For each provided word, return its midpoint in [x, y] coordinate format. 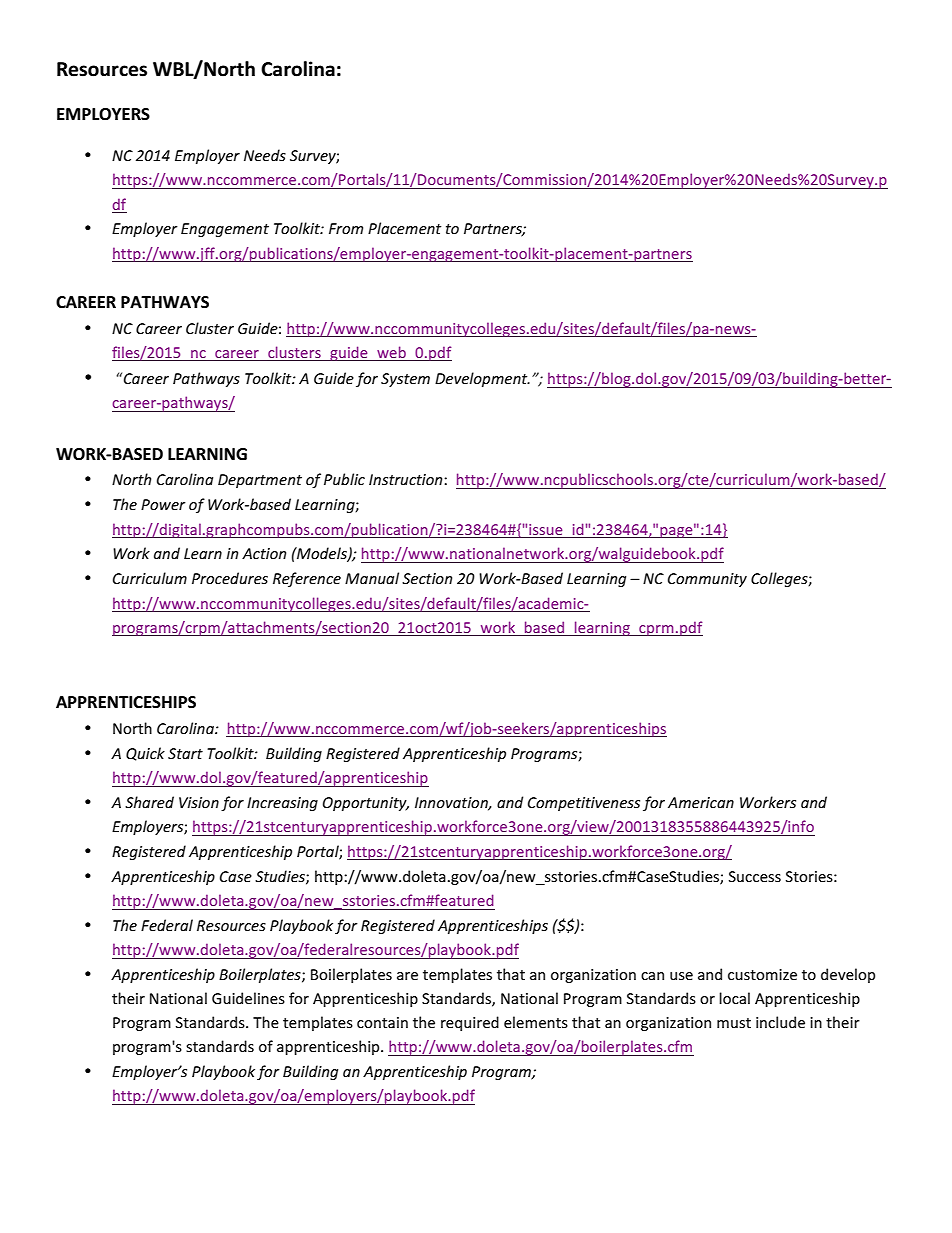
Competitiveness [584, 804]
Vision [199, 802]
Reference [307, 579]
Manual [372, 578]
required [470, 1023]
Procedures [230, 578]
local [734, 998]
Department [260, 481]
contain [382, 1022]
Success [755, 876]
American [701, 802]
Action [264, 553]
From [346, 228]
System [405, 380]
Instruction [407, 479]
